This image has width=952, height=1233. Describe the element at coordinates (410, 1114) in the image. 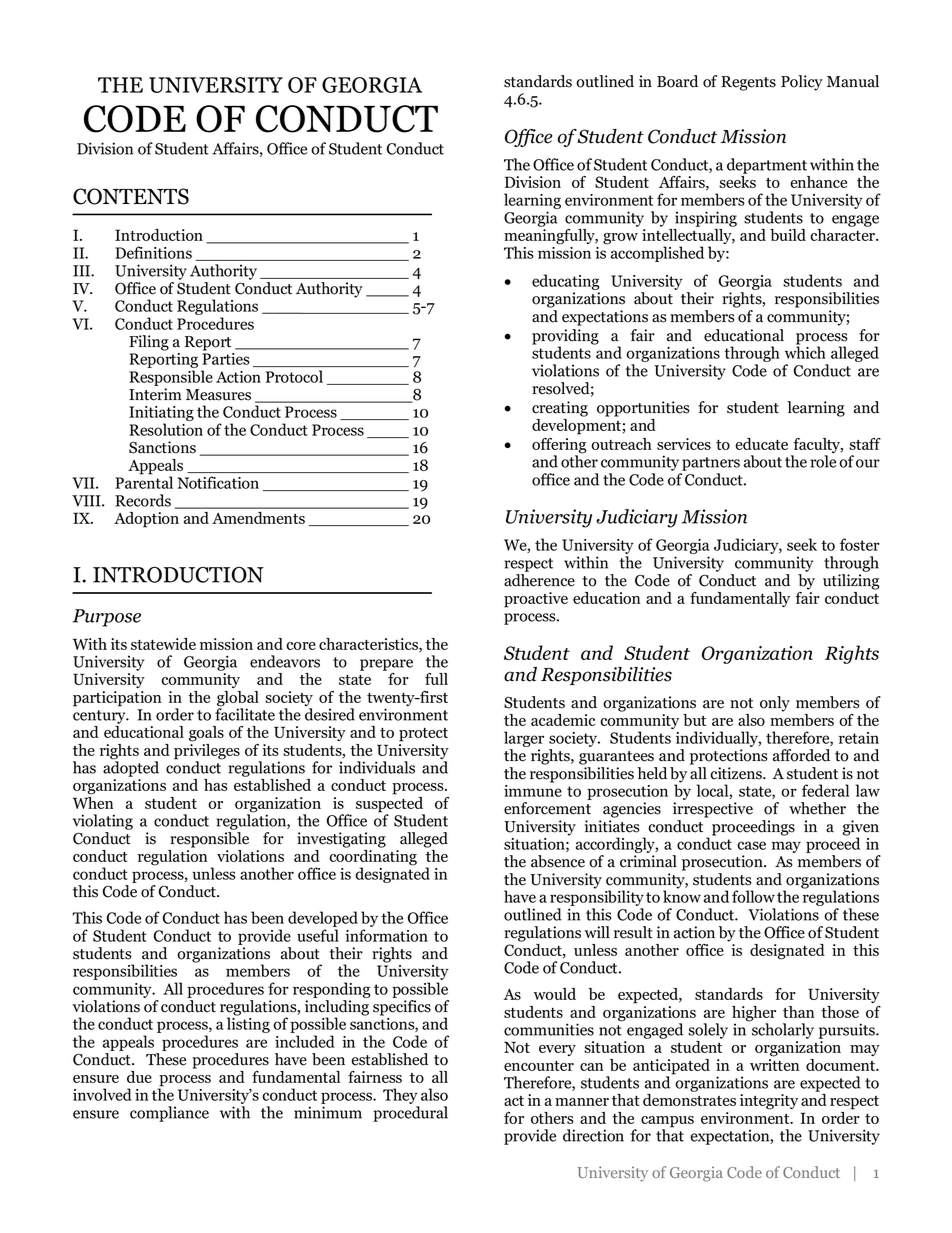

I see `procedural` at that location.
